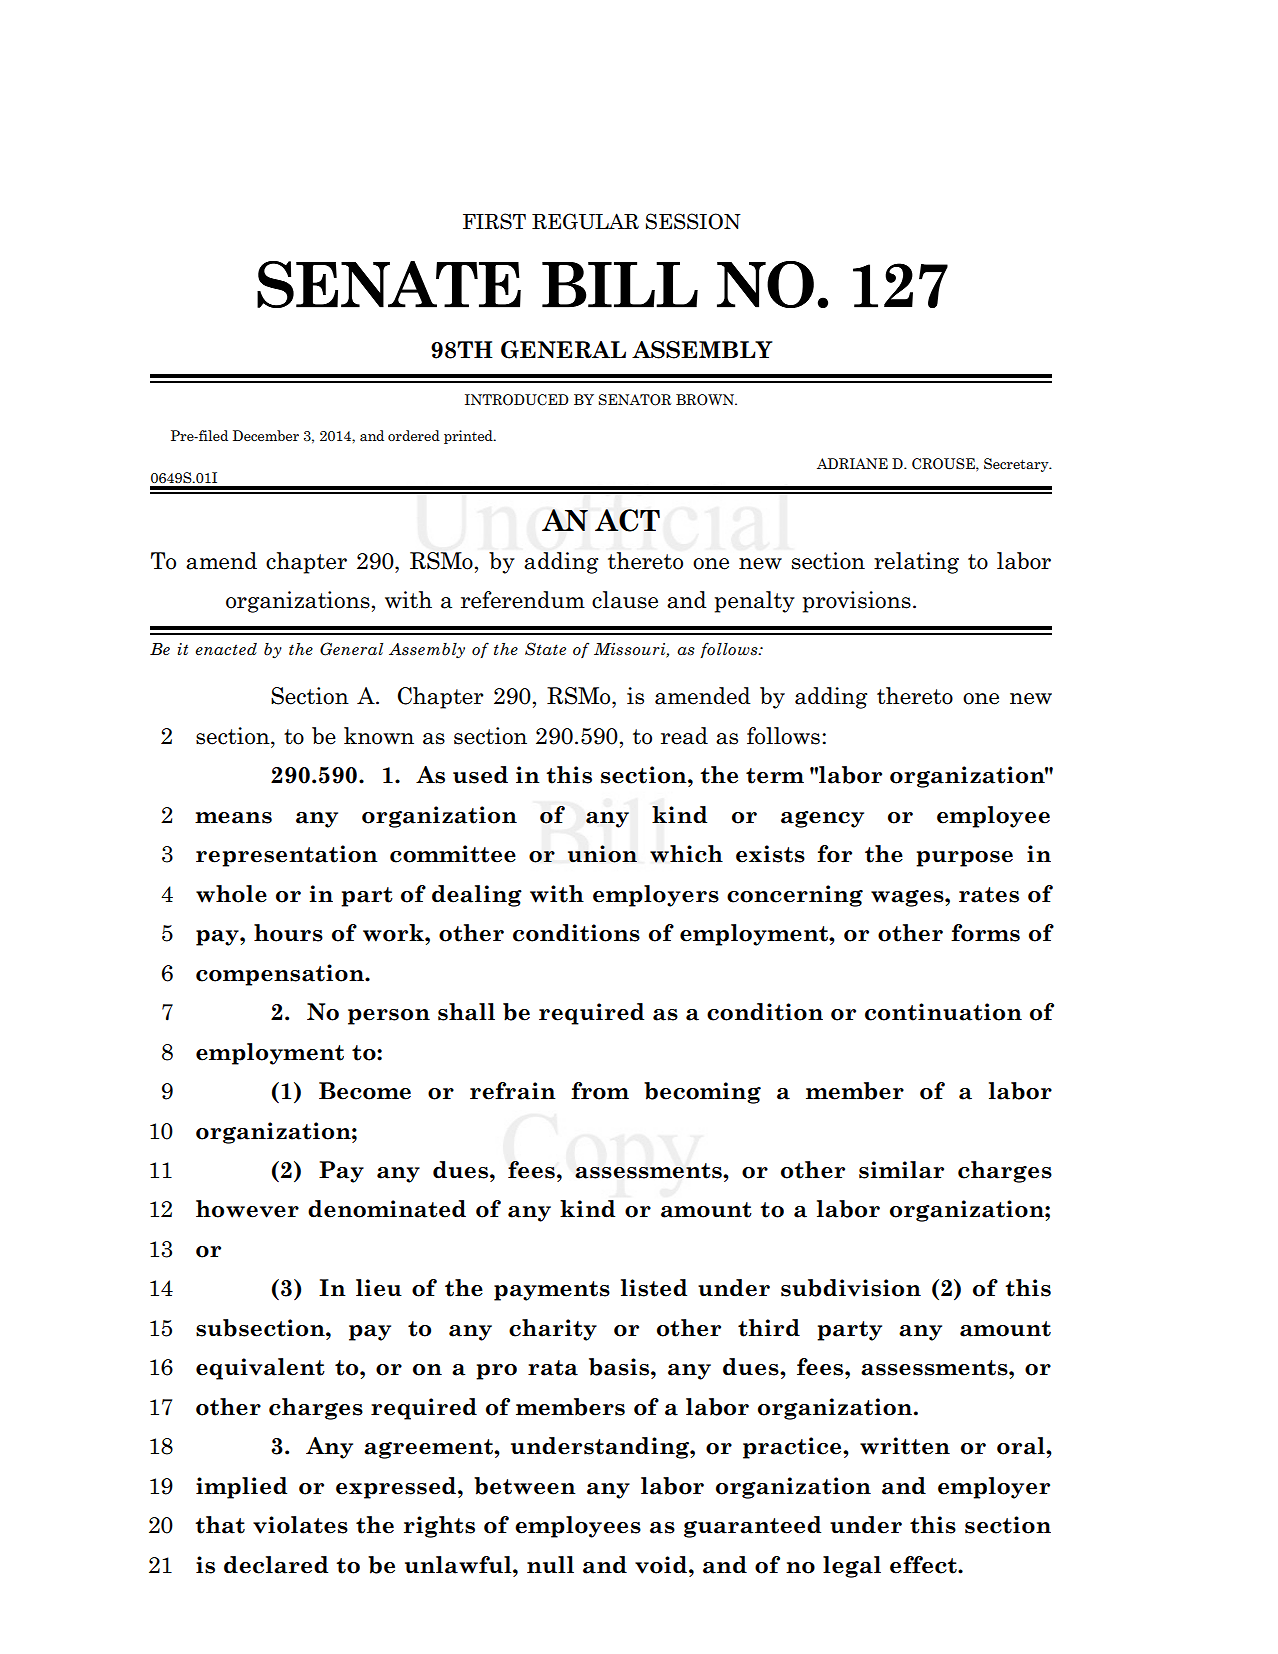 This screenshot has height=1654, width=1278. What do you see at coordinates (916, 563) in the screenshot?
I see `relating` at bounding box center [916, 563].
